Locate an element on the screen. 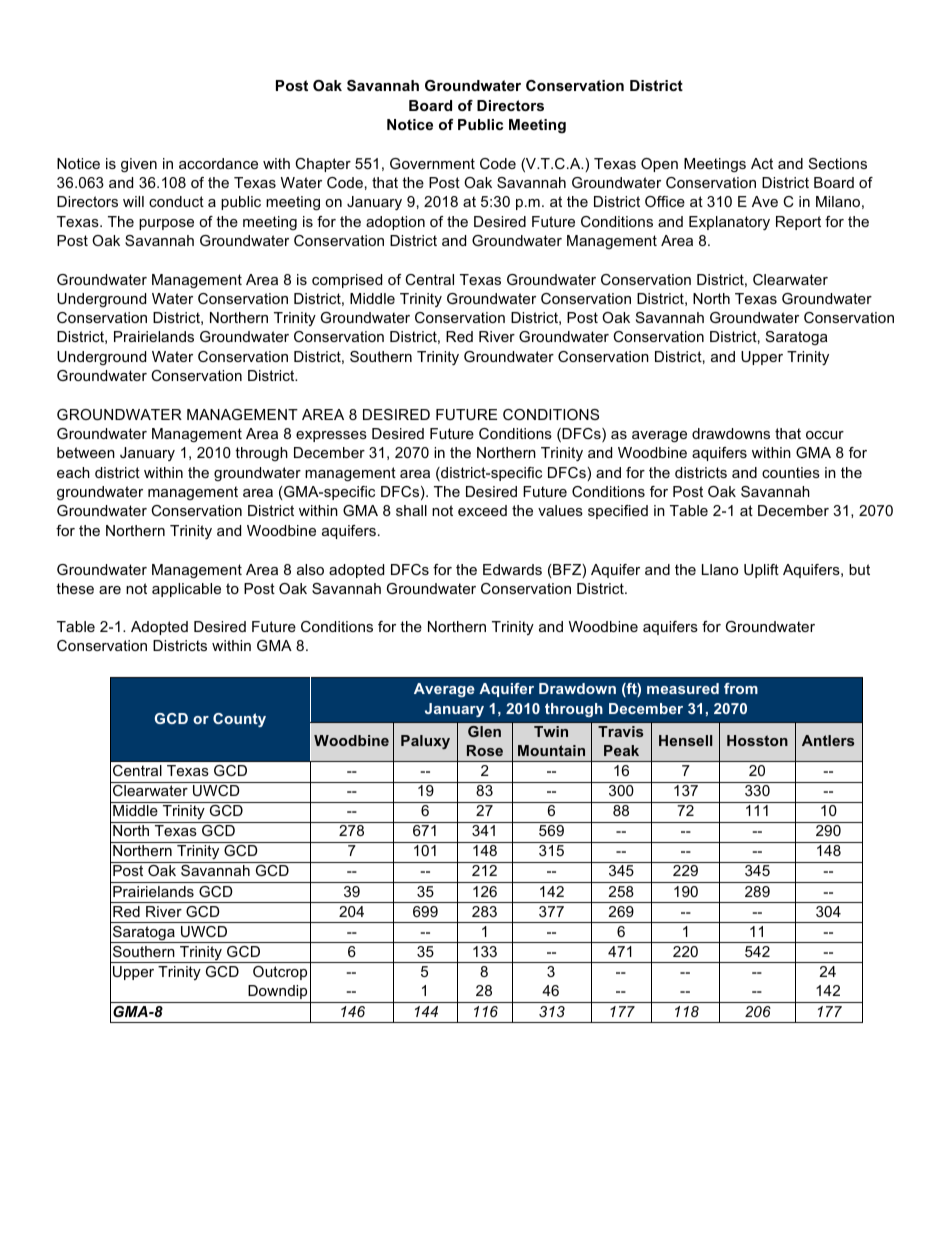 This screenshot has height=1233, width=952. Outcrop is located at coordinates (280, 973).
